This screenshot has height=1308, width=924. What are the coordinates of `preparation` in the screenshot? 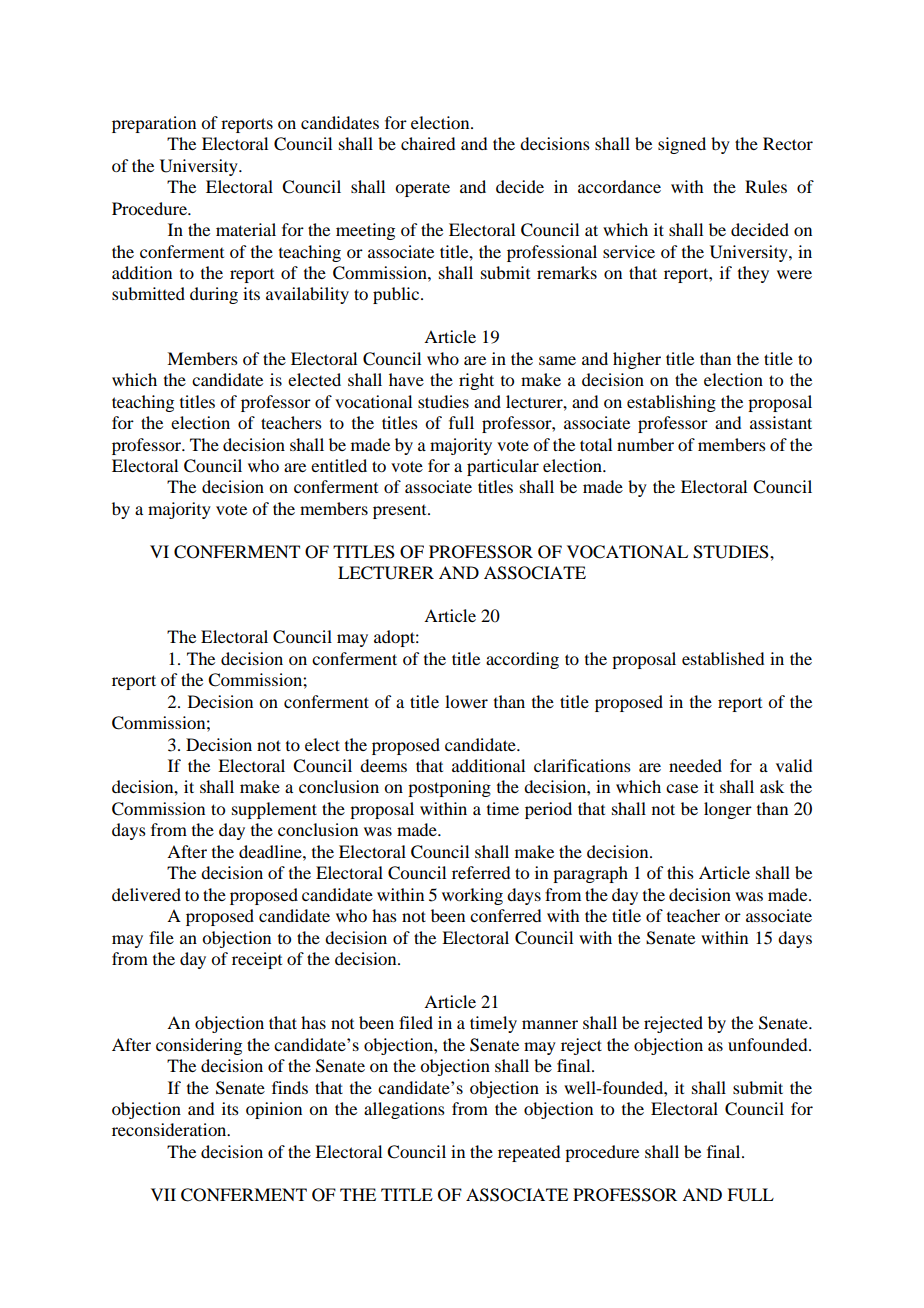 It's located at (154, 124).
